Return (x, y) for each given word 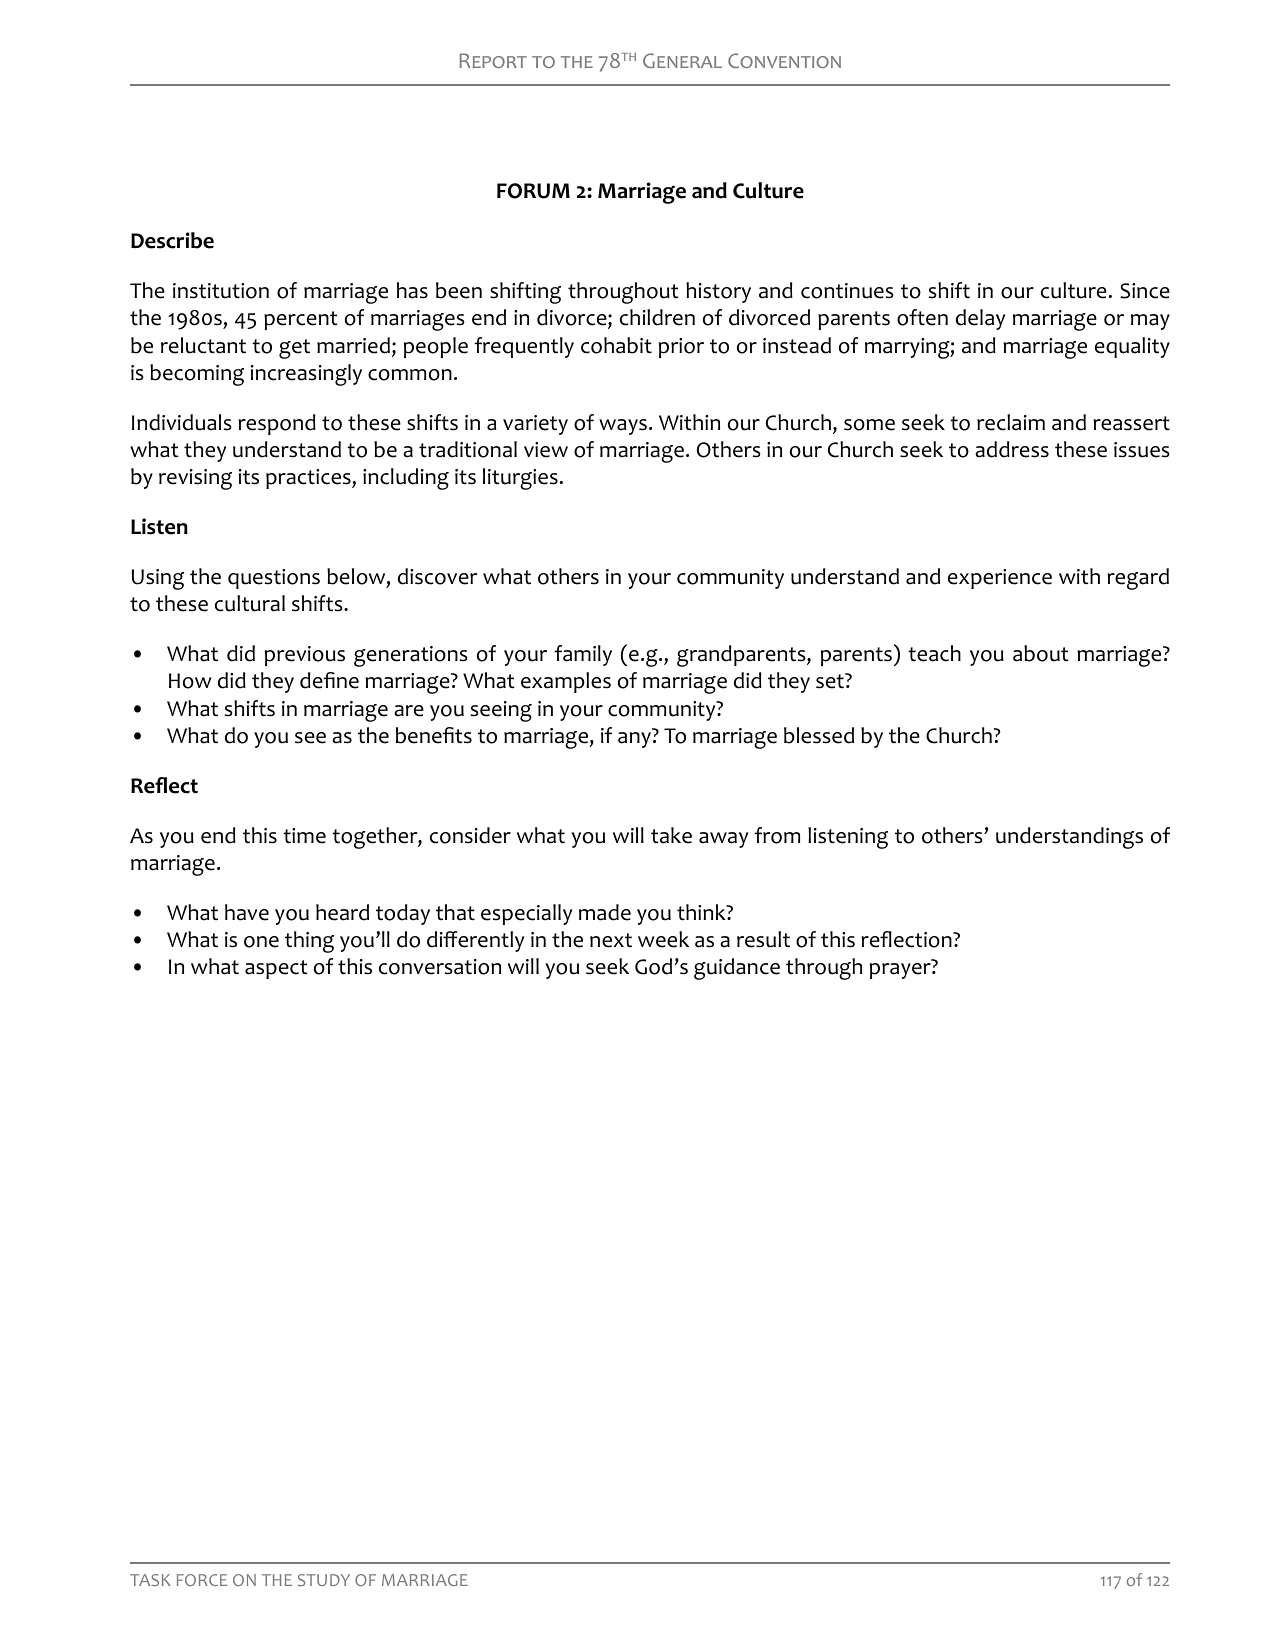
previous (305, 656)
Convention (784, 60)
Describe (172, 240)
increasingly (306, 375)
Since (1145, 291)
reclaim (1011, 422)
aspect (276, 969)
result (763, 939)
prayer (901, 971)
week (663, 939)
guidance (737, 969)
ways (623, 427)
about (1040, 653)
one (261, 942)
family (583, 655)
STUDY (324, 1580)
